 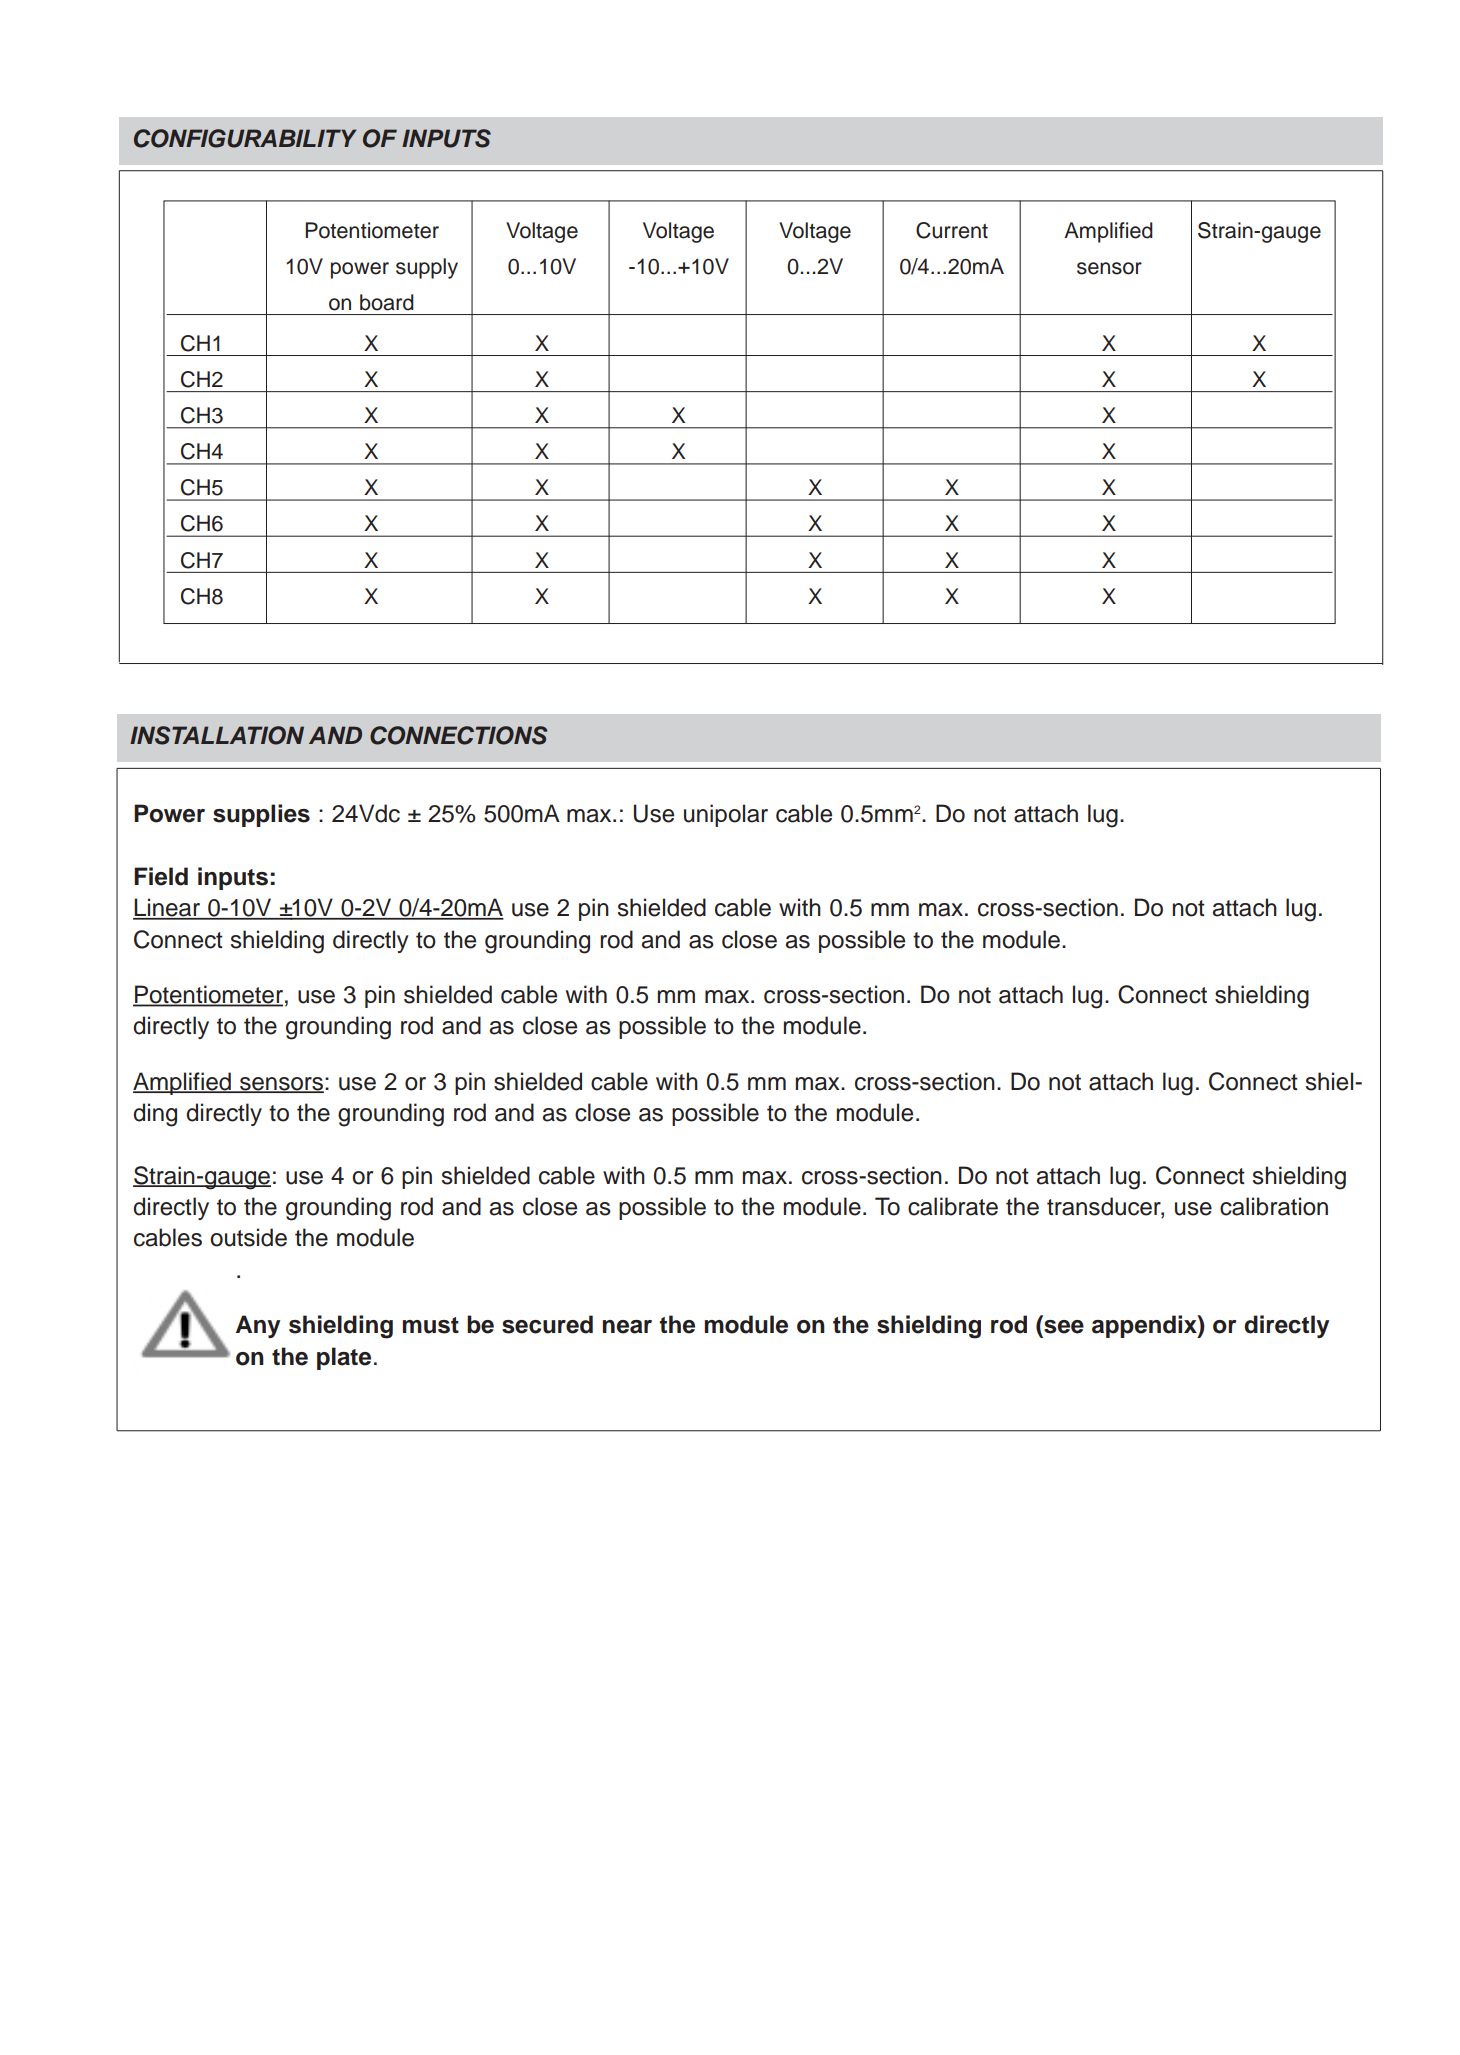 What do you see at coordinates (952, 230) in the screenshot?
I see `Current` at bounding box center [952, 230].
